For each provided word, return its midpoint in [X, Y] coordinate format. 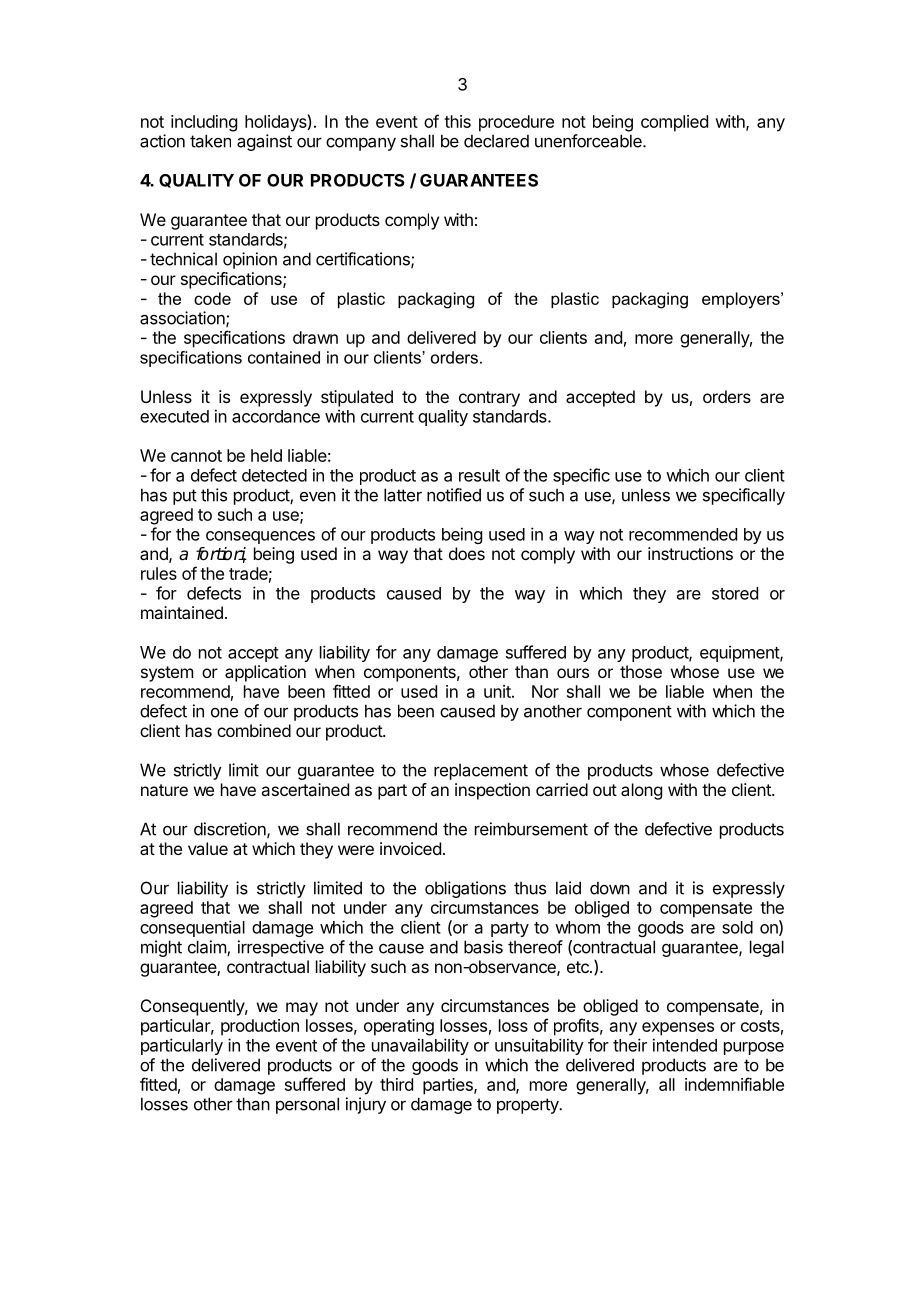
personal [307, 1105]
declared [496, 141]
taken [210, 141]
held [266, 455]
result [479, 475]
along [641, 791]
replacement [481, 771]
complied [674, 123]
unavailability [420, 1046]
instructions [690, 553]
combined [254, 730]
